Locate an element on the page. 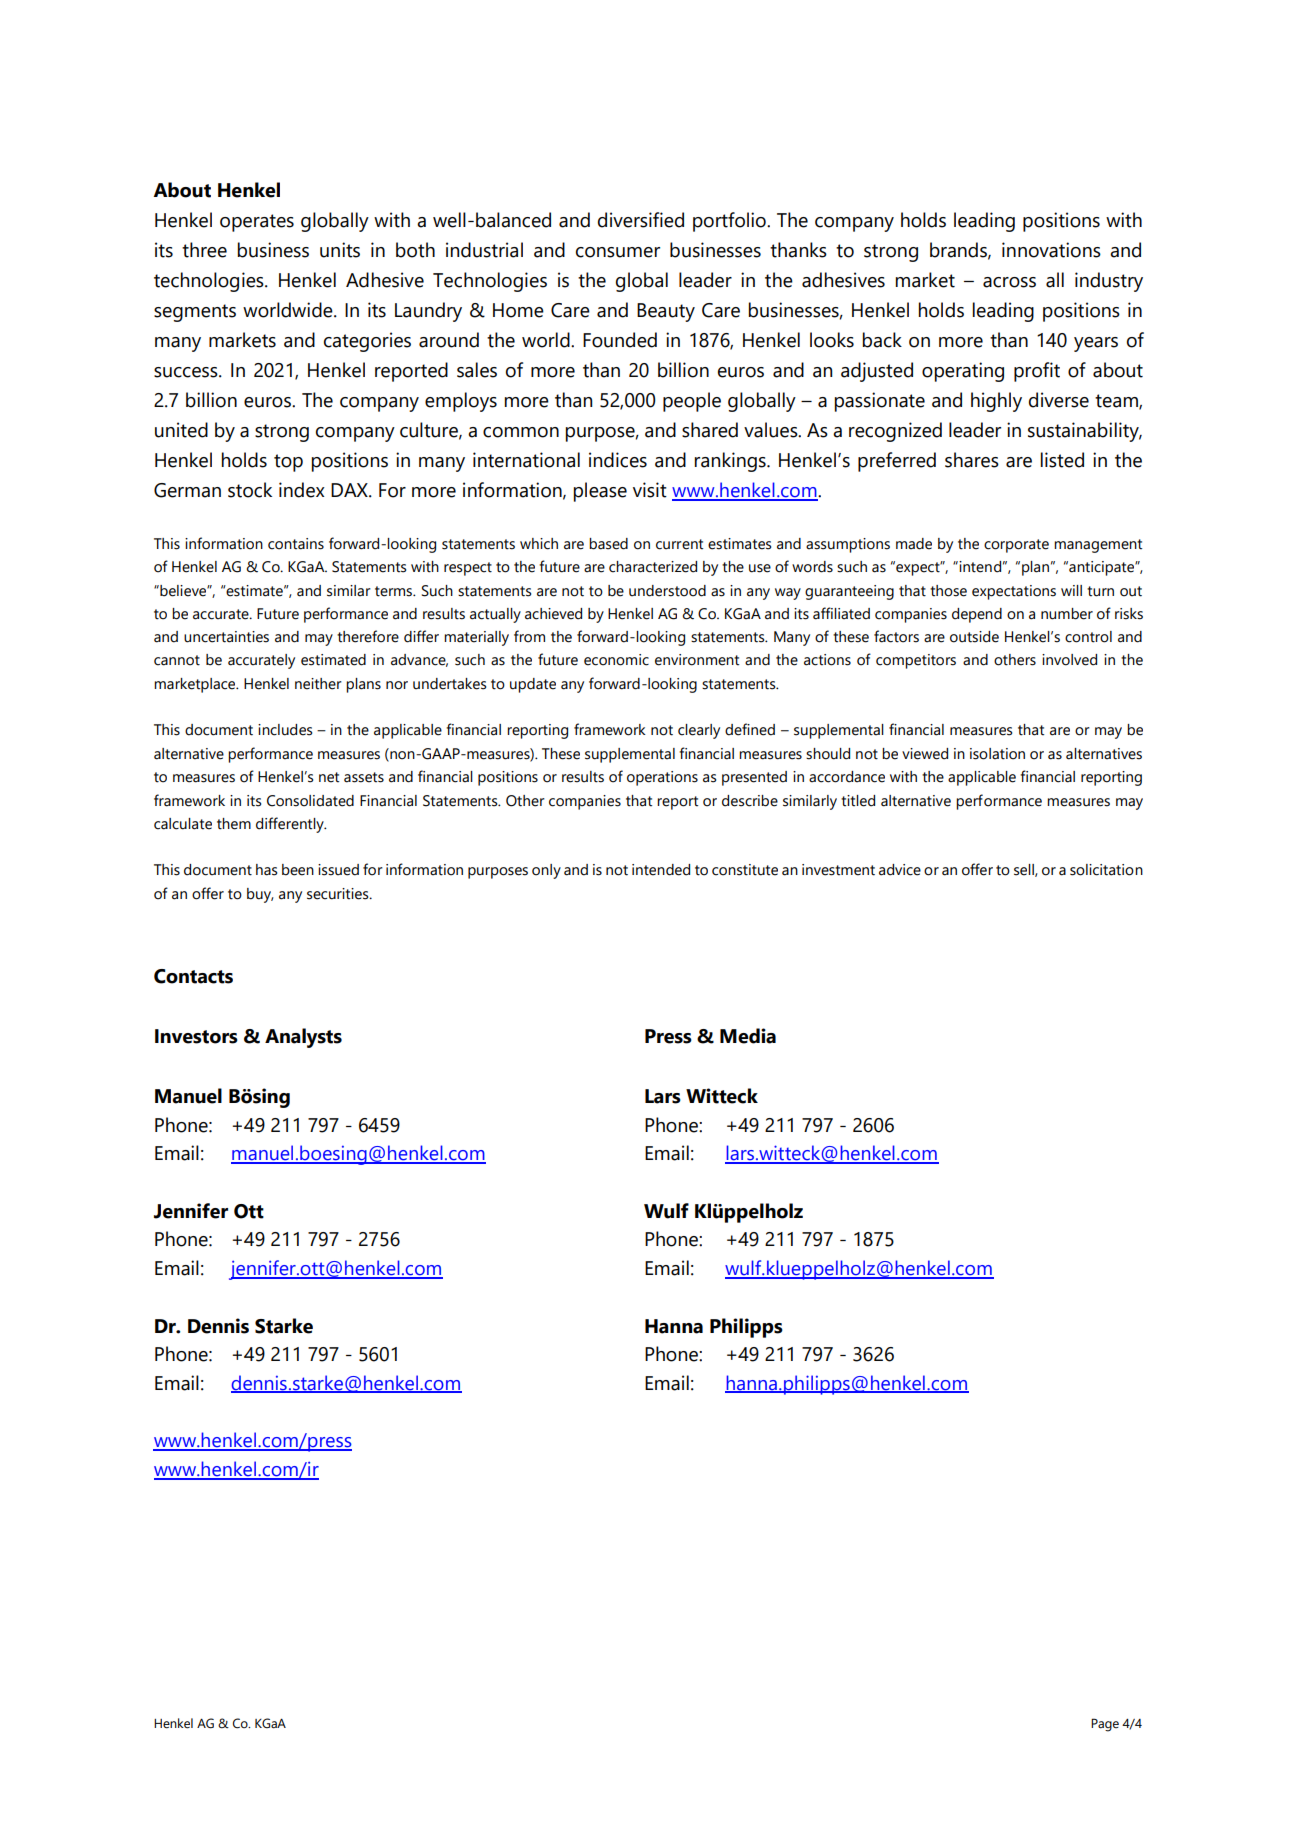  Investors is located at coordinates (196, 1036).
